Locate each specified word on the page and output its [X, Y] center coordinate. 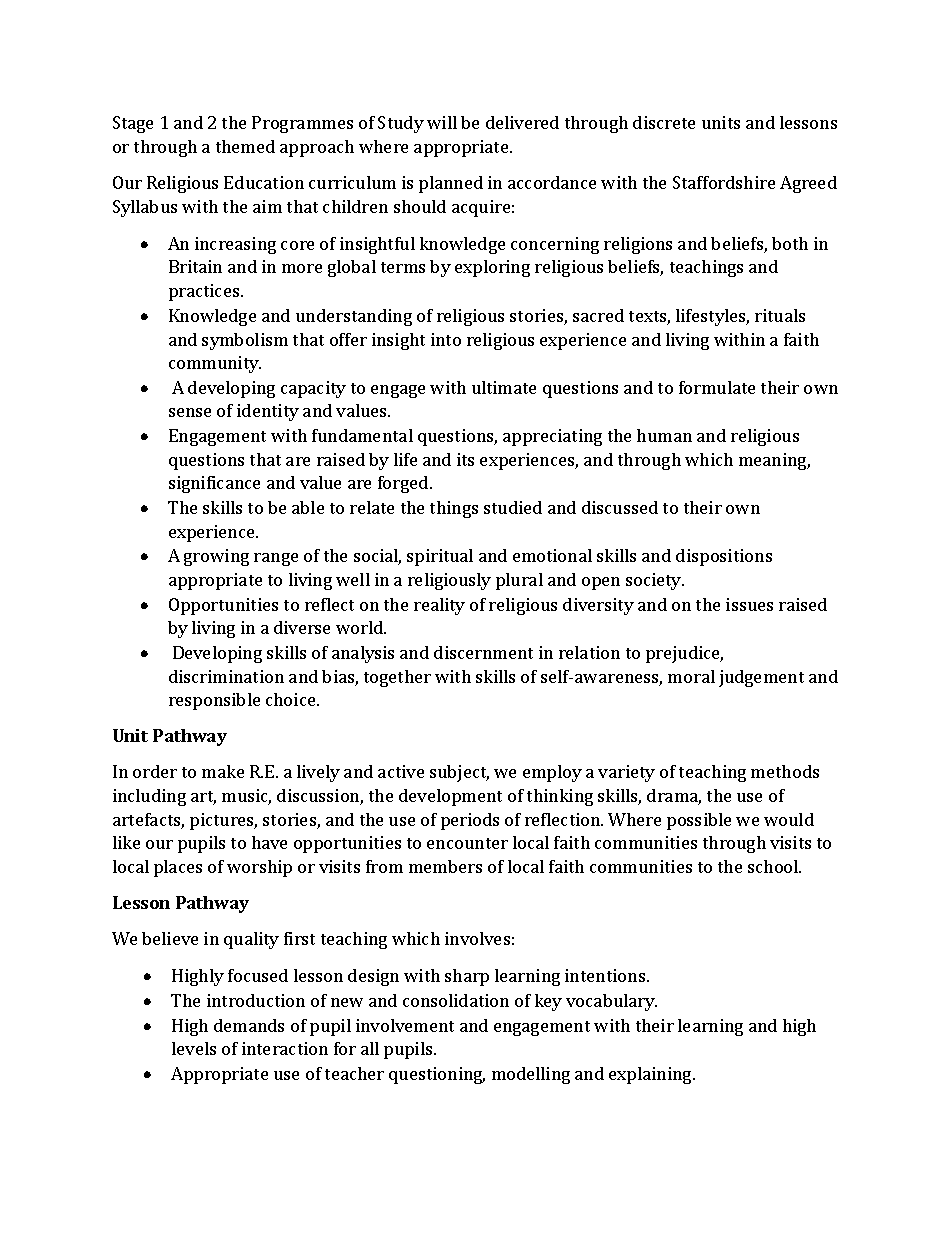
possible [699, 821]
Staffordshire [724, 182]
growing [216, 557]
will [442, 122]
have [269, 842]
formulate [717, 387]
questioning [437, 1075]
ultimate [504, 387]
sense [190, 412]
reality [439, 606]
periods [470, 821]
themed [245, 146]
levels [194, 1048]
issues [749, 604]
